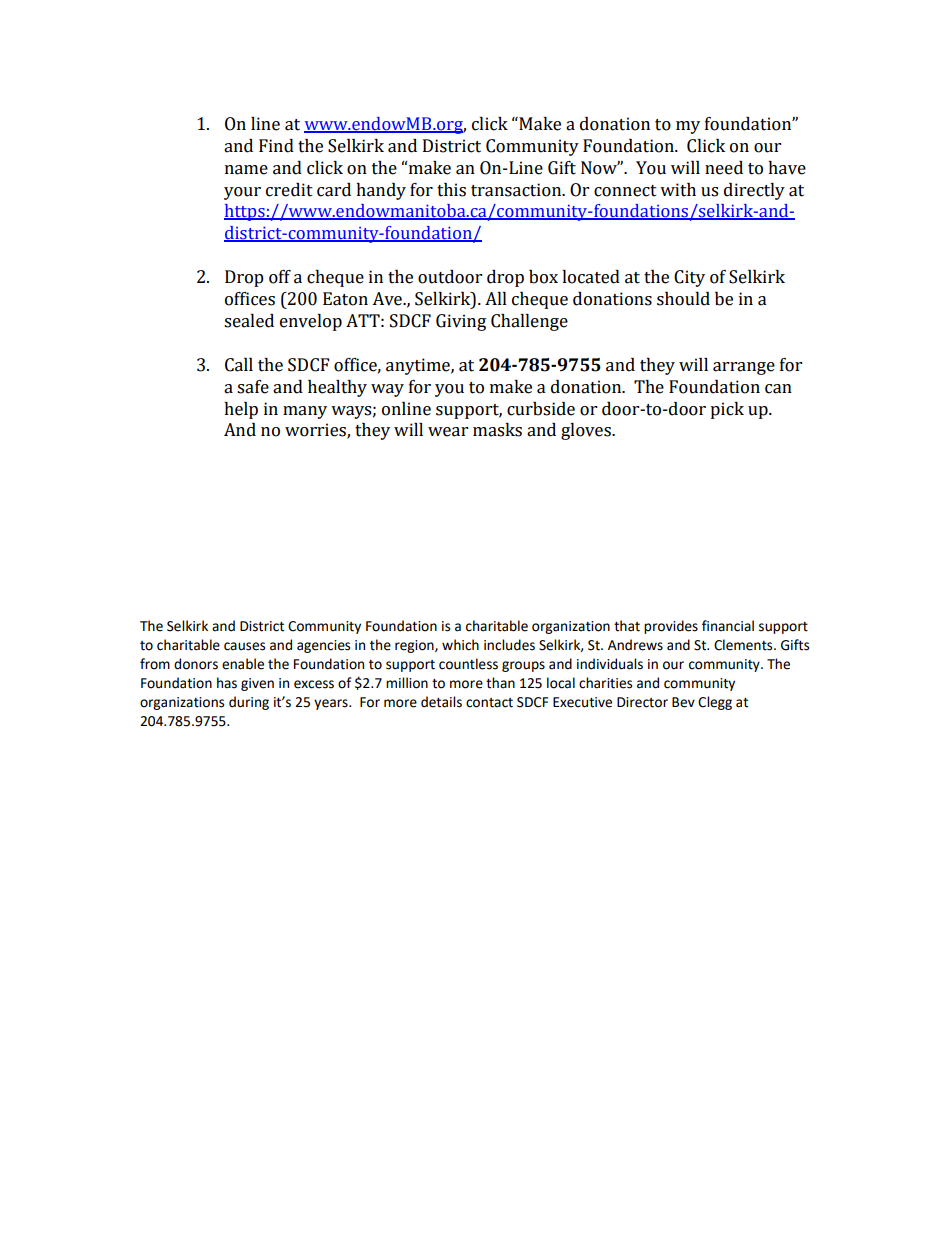  Describe the element at coordinates (227, 683) in the screenshot. I see `has` at that location.
